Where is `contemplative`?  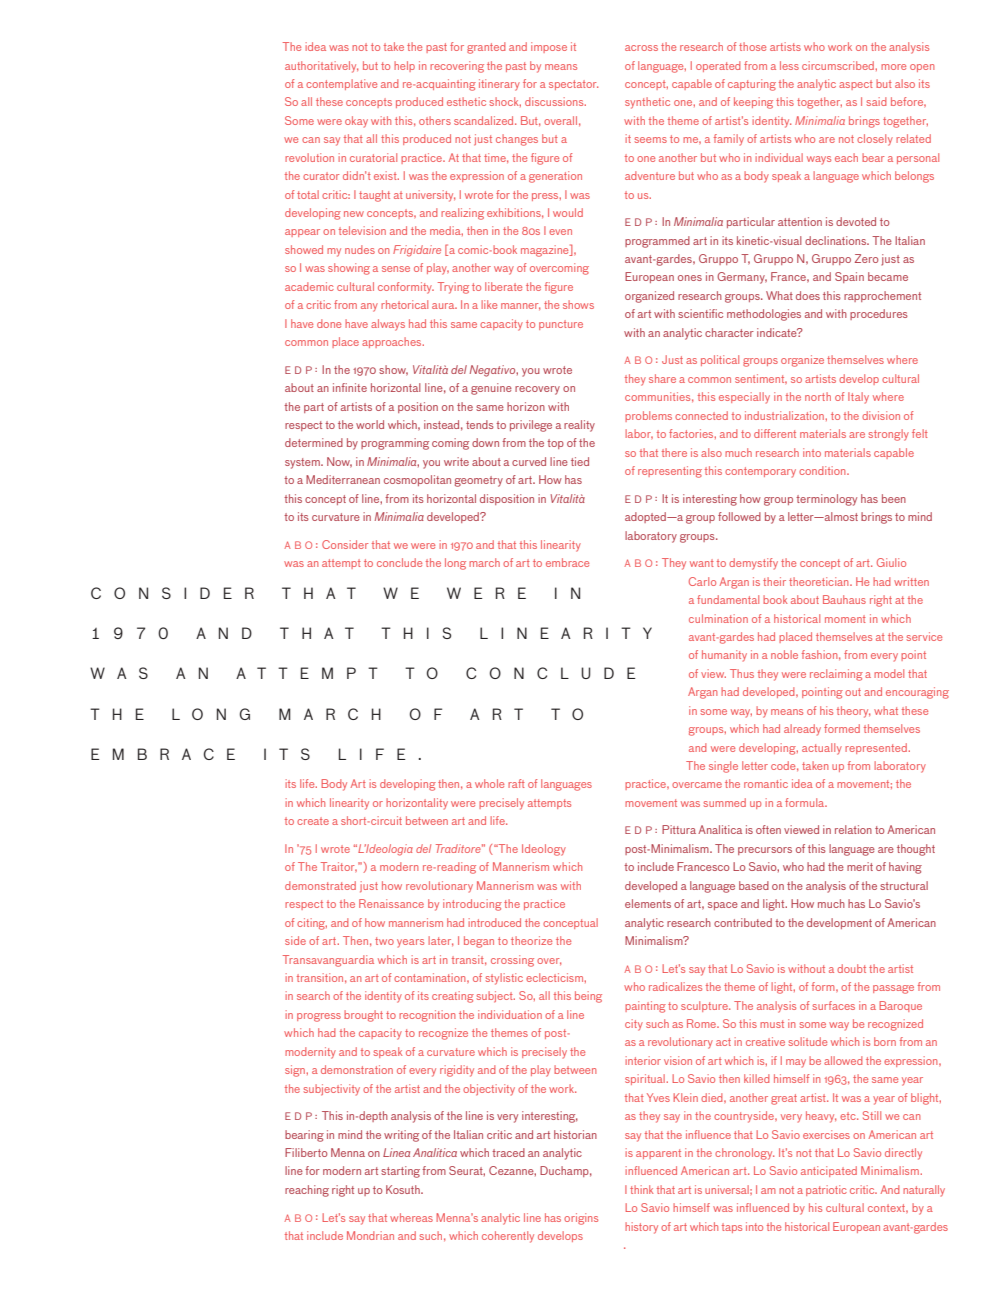
contemplative is located at coordinates (341, 84).
